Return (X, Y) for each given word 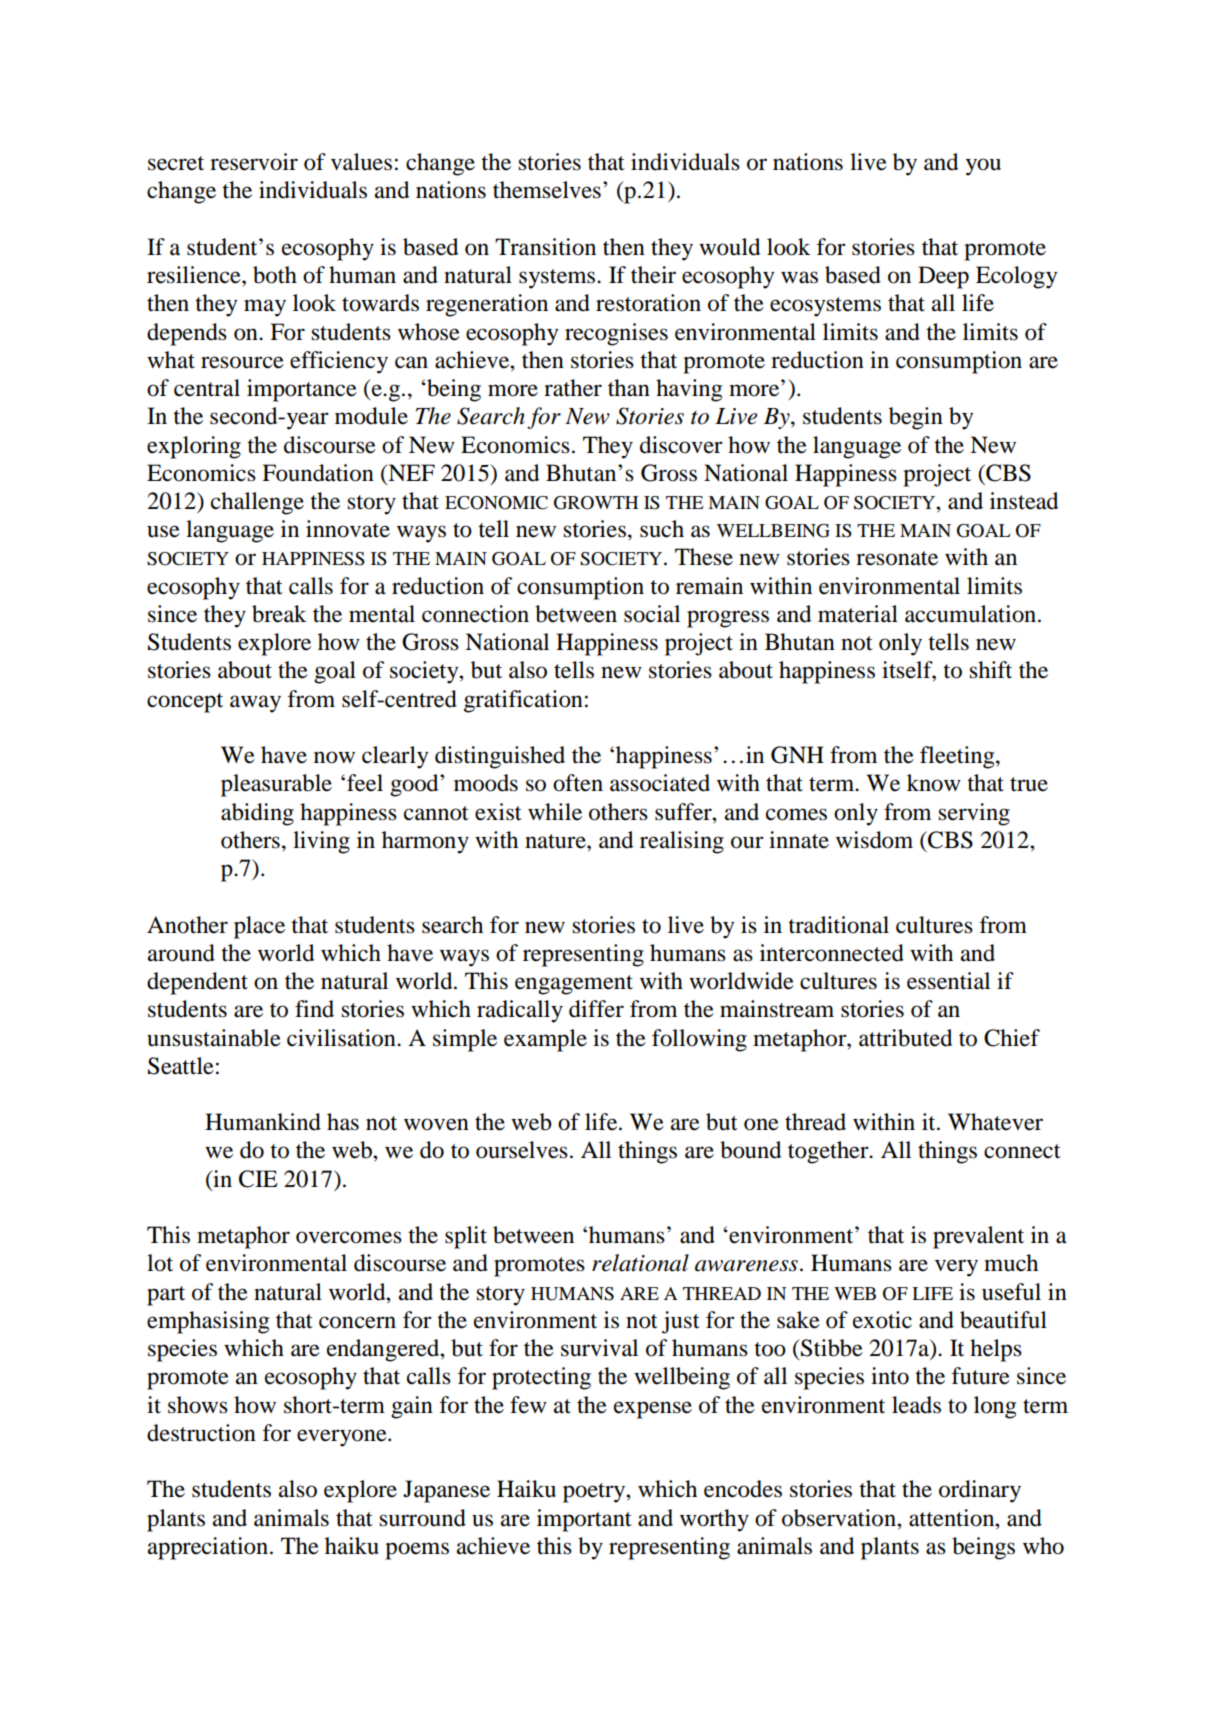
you (983, 167)
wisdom (874, 840)
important (584, 1520)
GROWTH (596, 503)
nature (556, 841)
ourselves (522, 1150)
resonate (897, 558)
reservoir (254, 162)
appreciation (209, 1548)
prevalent (978, 1237)
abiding (257, 814)
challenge (257, 503)
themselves (547, 190)
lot (160, 1263)
